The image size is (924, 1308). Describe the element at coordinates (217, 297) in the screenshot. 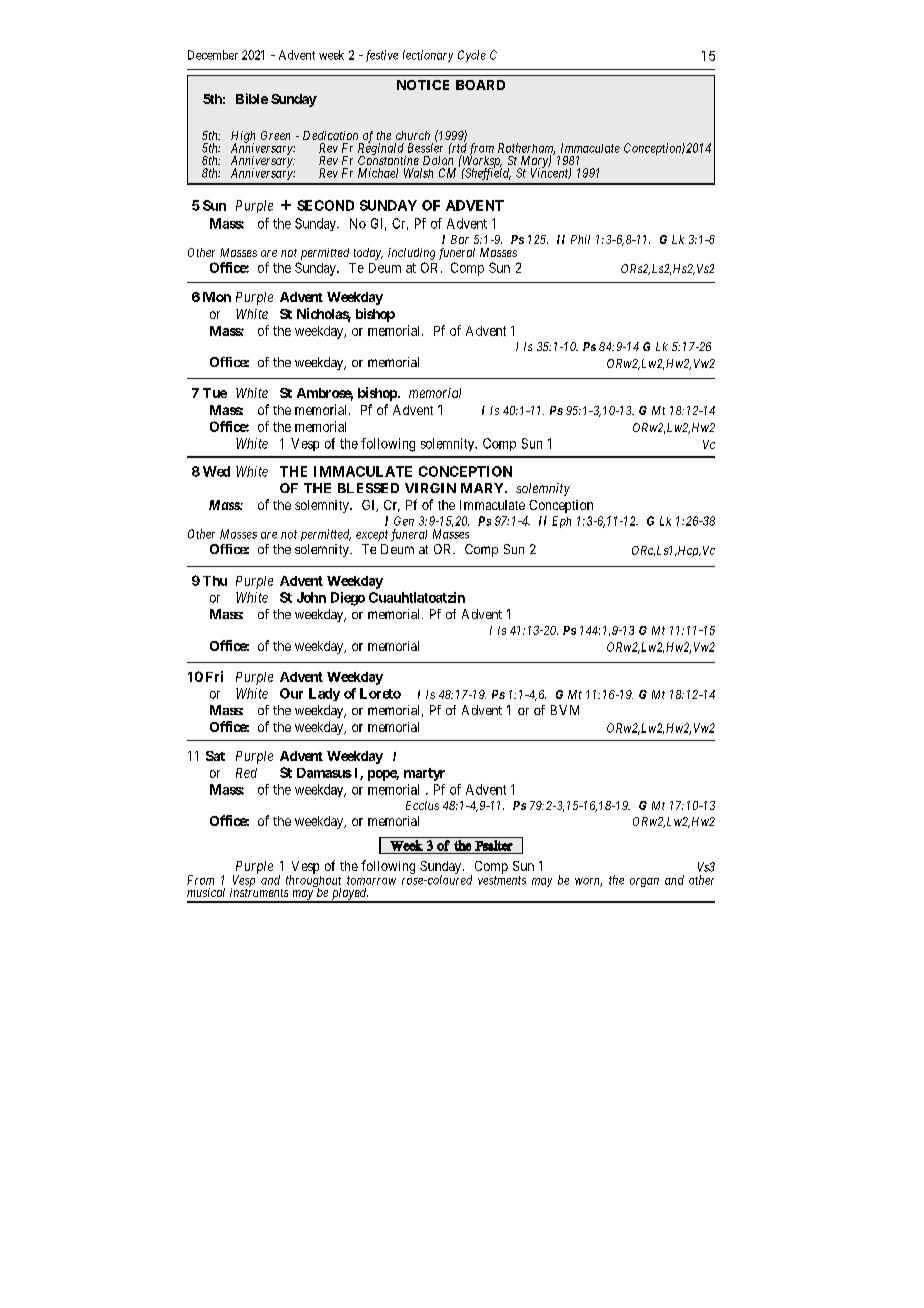

I see `Mon` at that location.
